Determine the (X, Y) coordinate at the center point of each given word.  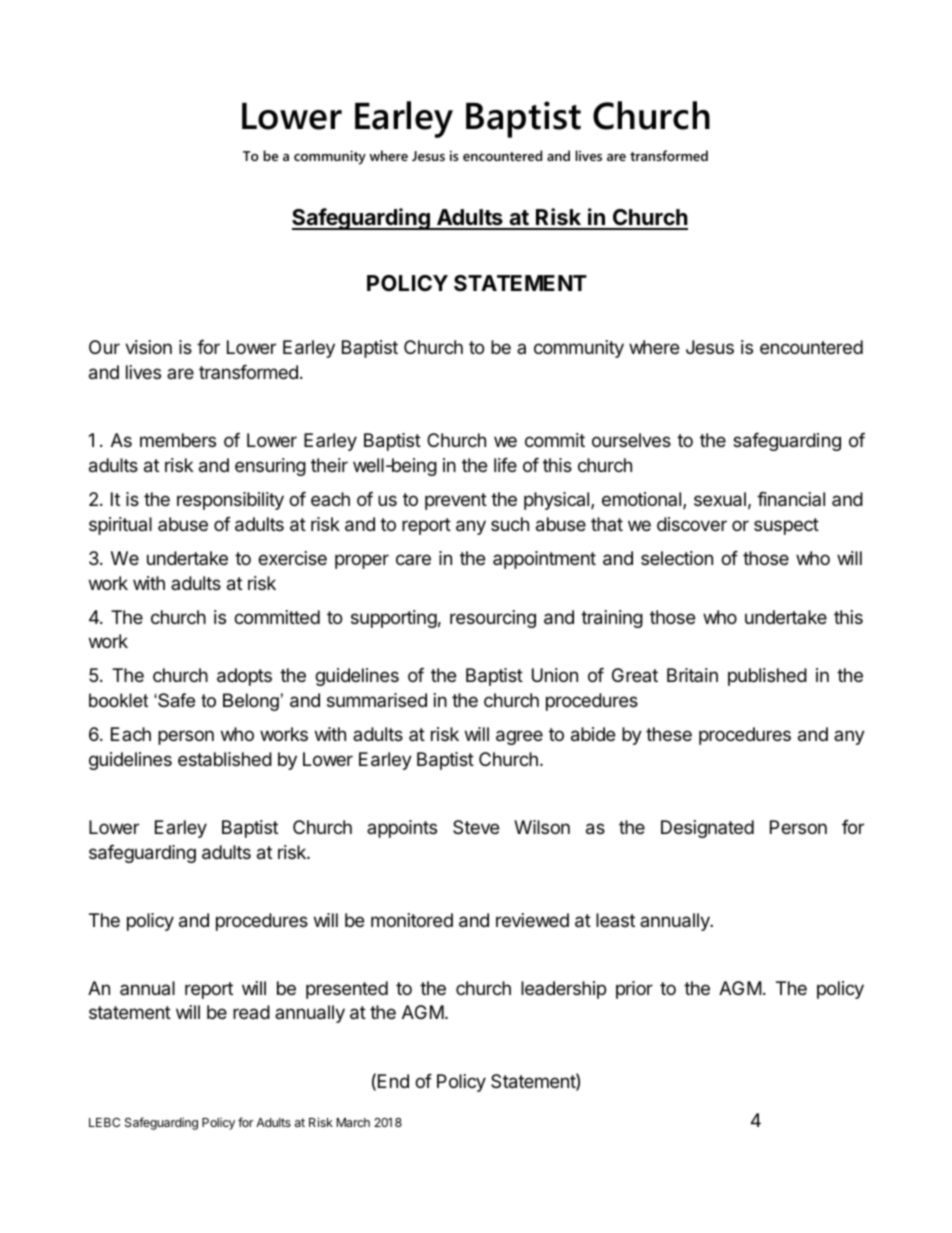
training (612, 619)
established (225, 759)
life (505, 465)
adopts (244, 677)
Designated (707, 829)
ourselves (631, 440)
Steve (476, 827)
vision (148, 347)
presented (347, 990)
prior (634, 990)
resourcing (493, 619)
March (353, 1122)
